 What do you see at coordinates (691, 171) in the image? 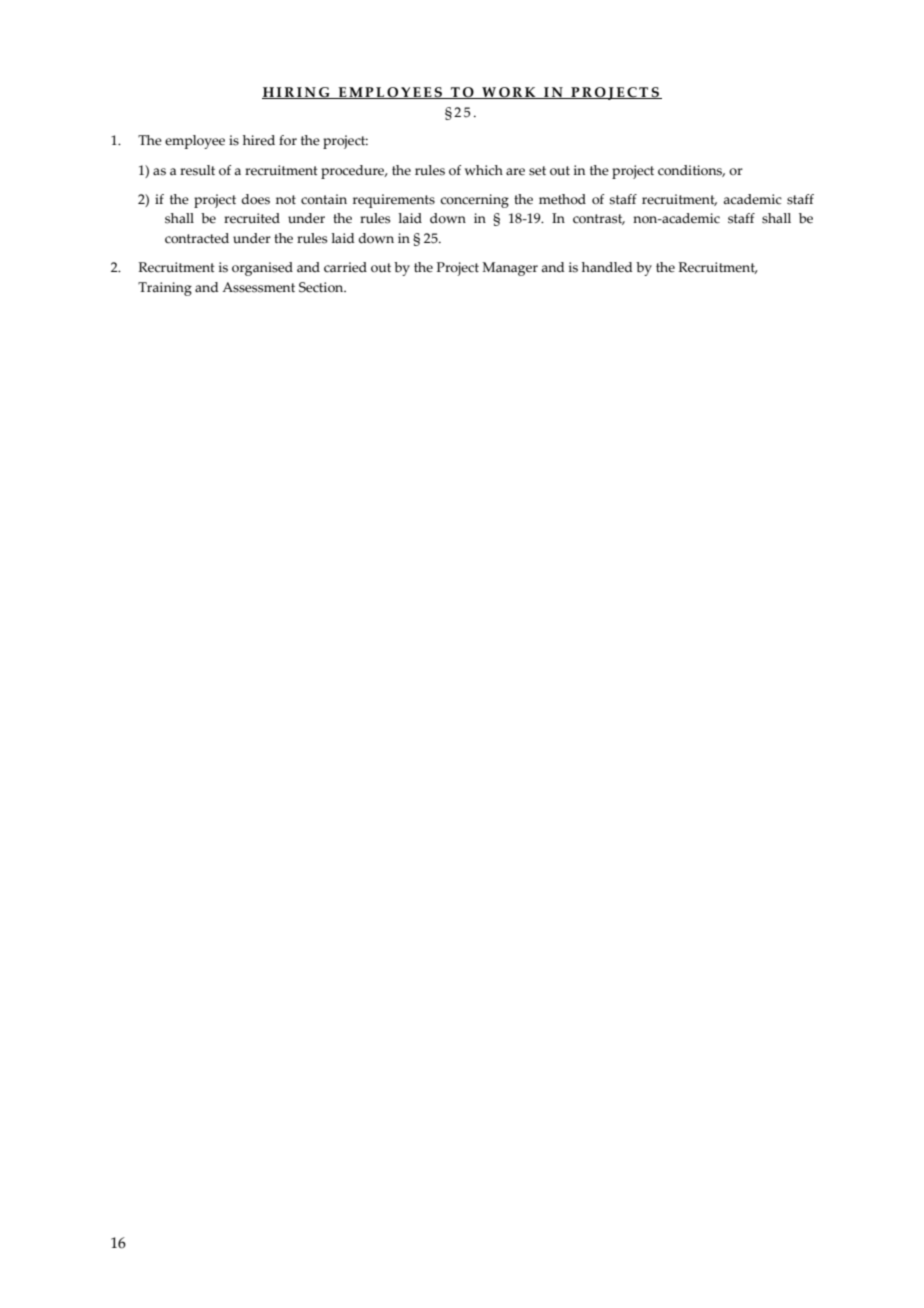
I see `conditions` at bounding box center [691, 171].
